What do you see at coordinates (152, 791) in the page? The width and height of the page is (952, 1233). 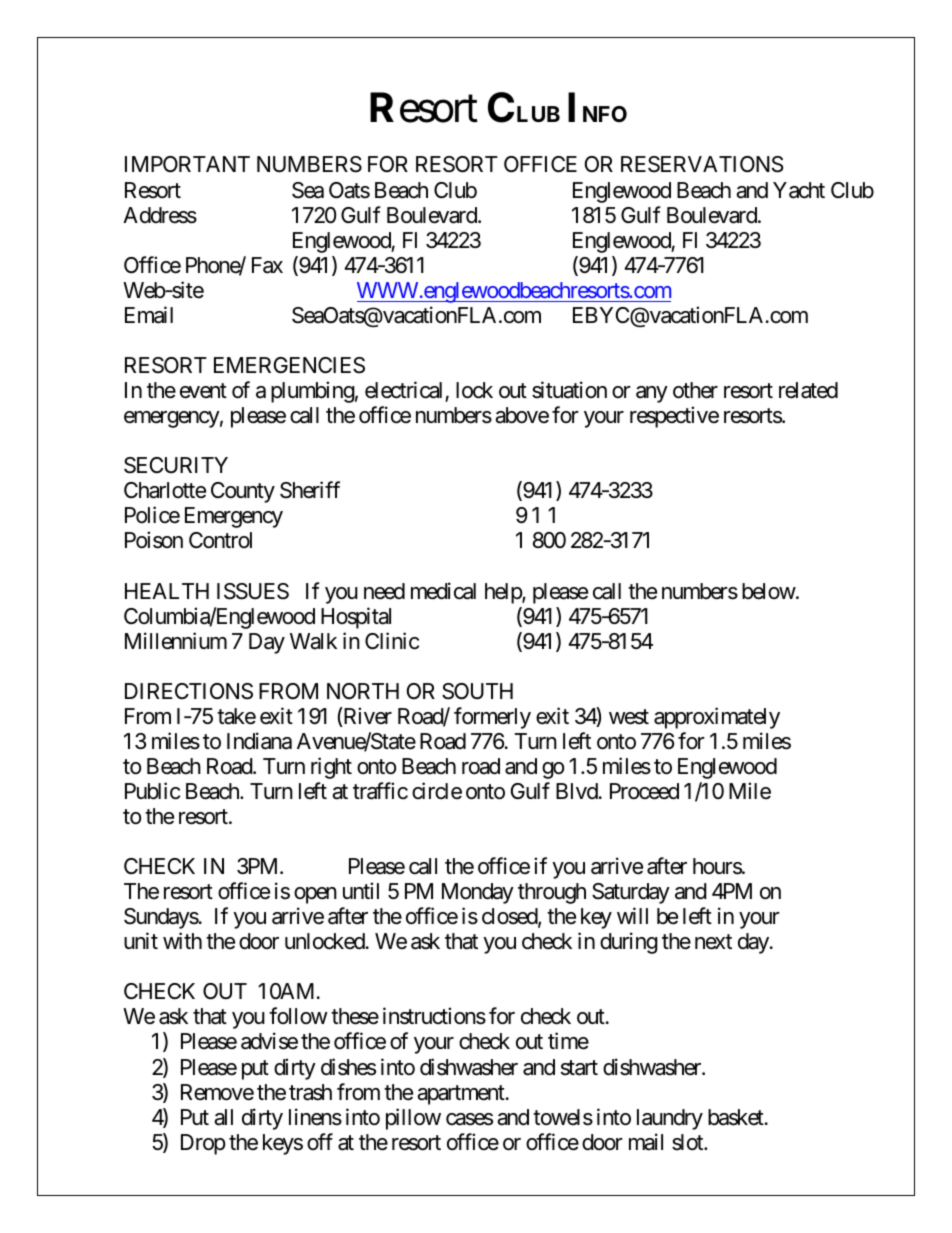 I see `Public` at bounding box center [152, 791].
